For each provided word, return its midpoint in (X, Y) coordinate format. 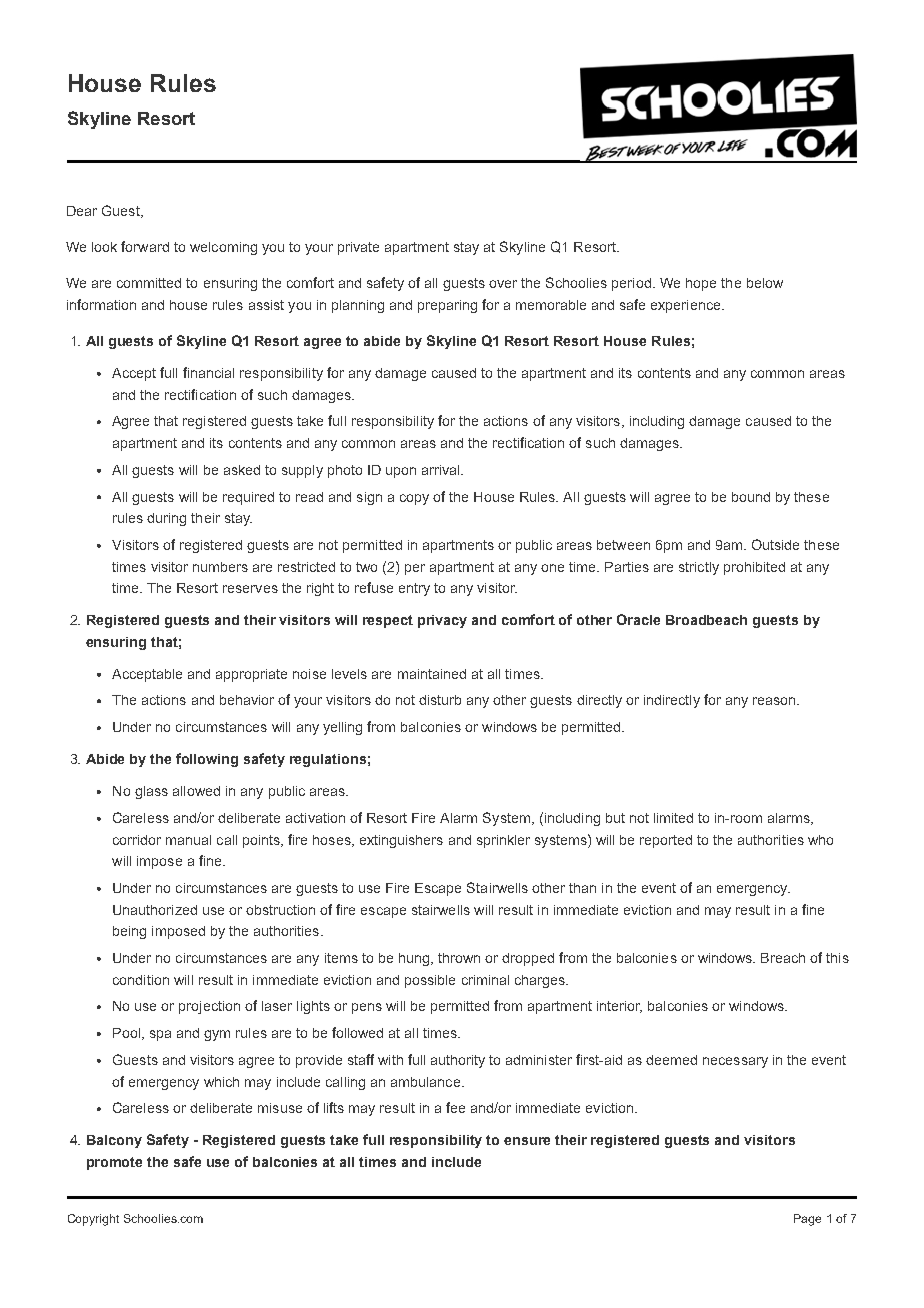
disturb (440, 700)
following (207, 760)
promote (114, 1163)
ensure (527, 1141)
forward (145, 246)
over (503, 284)
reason (774, 701)
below (765, 283)
